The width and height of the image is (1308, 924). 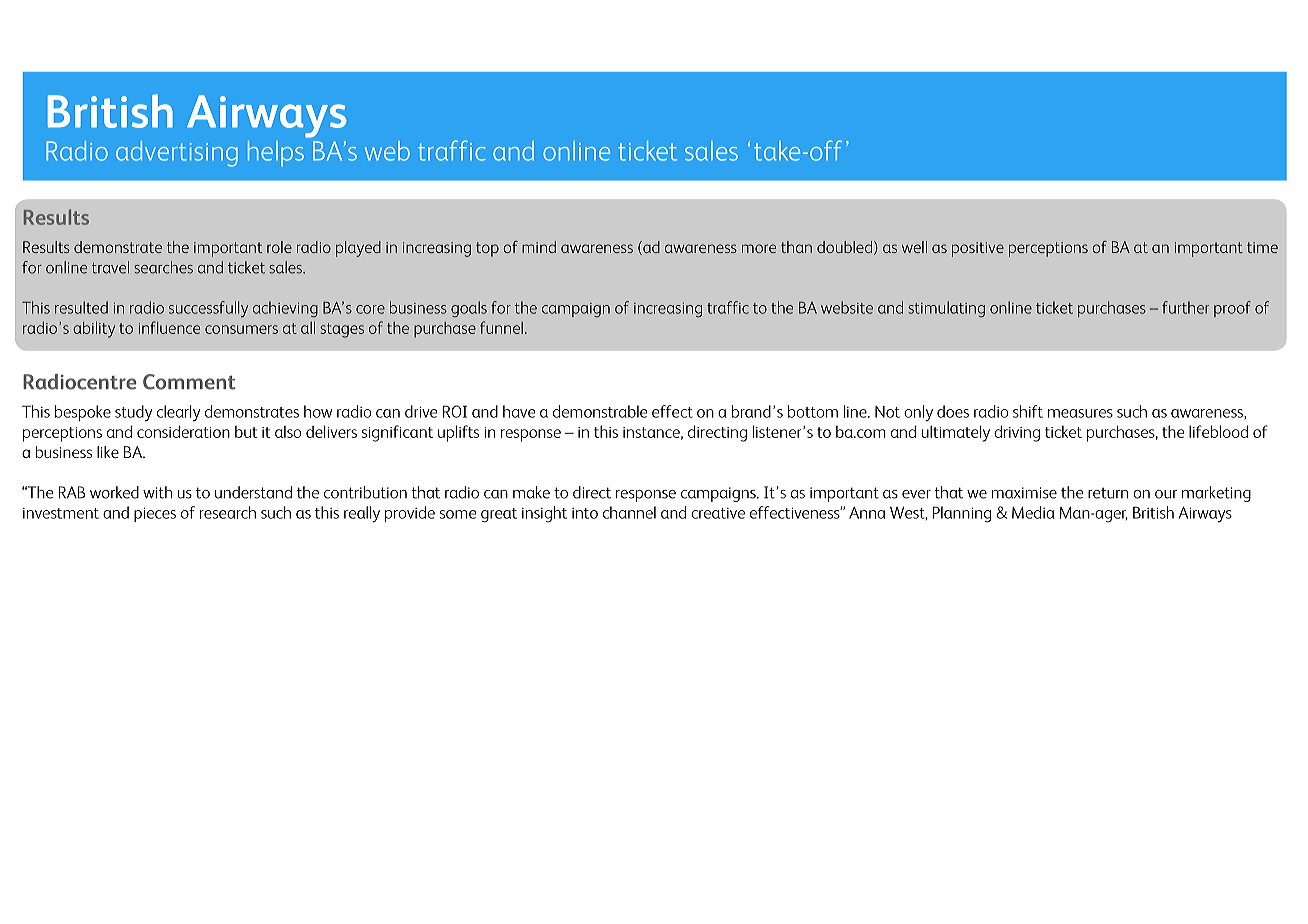 I want to click on demonstrable, so click(x=600, y=411).
